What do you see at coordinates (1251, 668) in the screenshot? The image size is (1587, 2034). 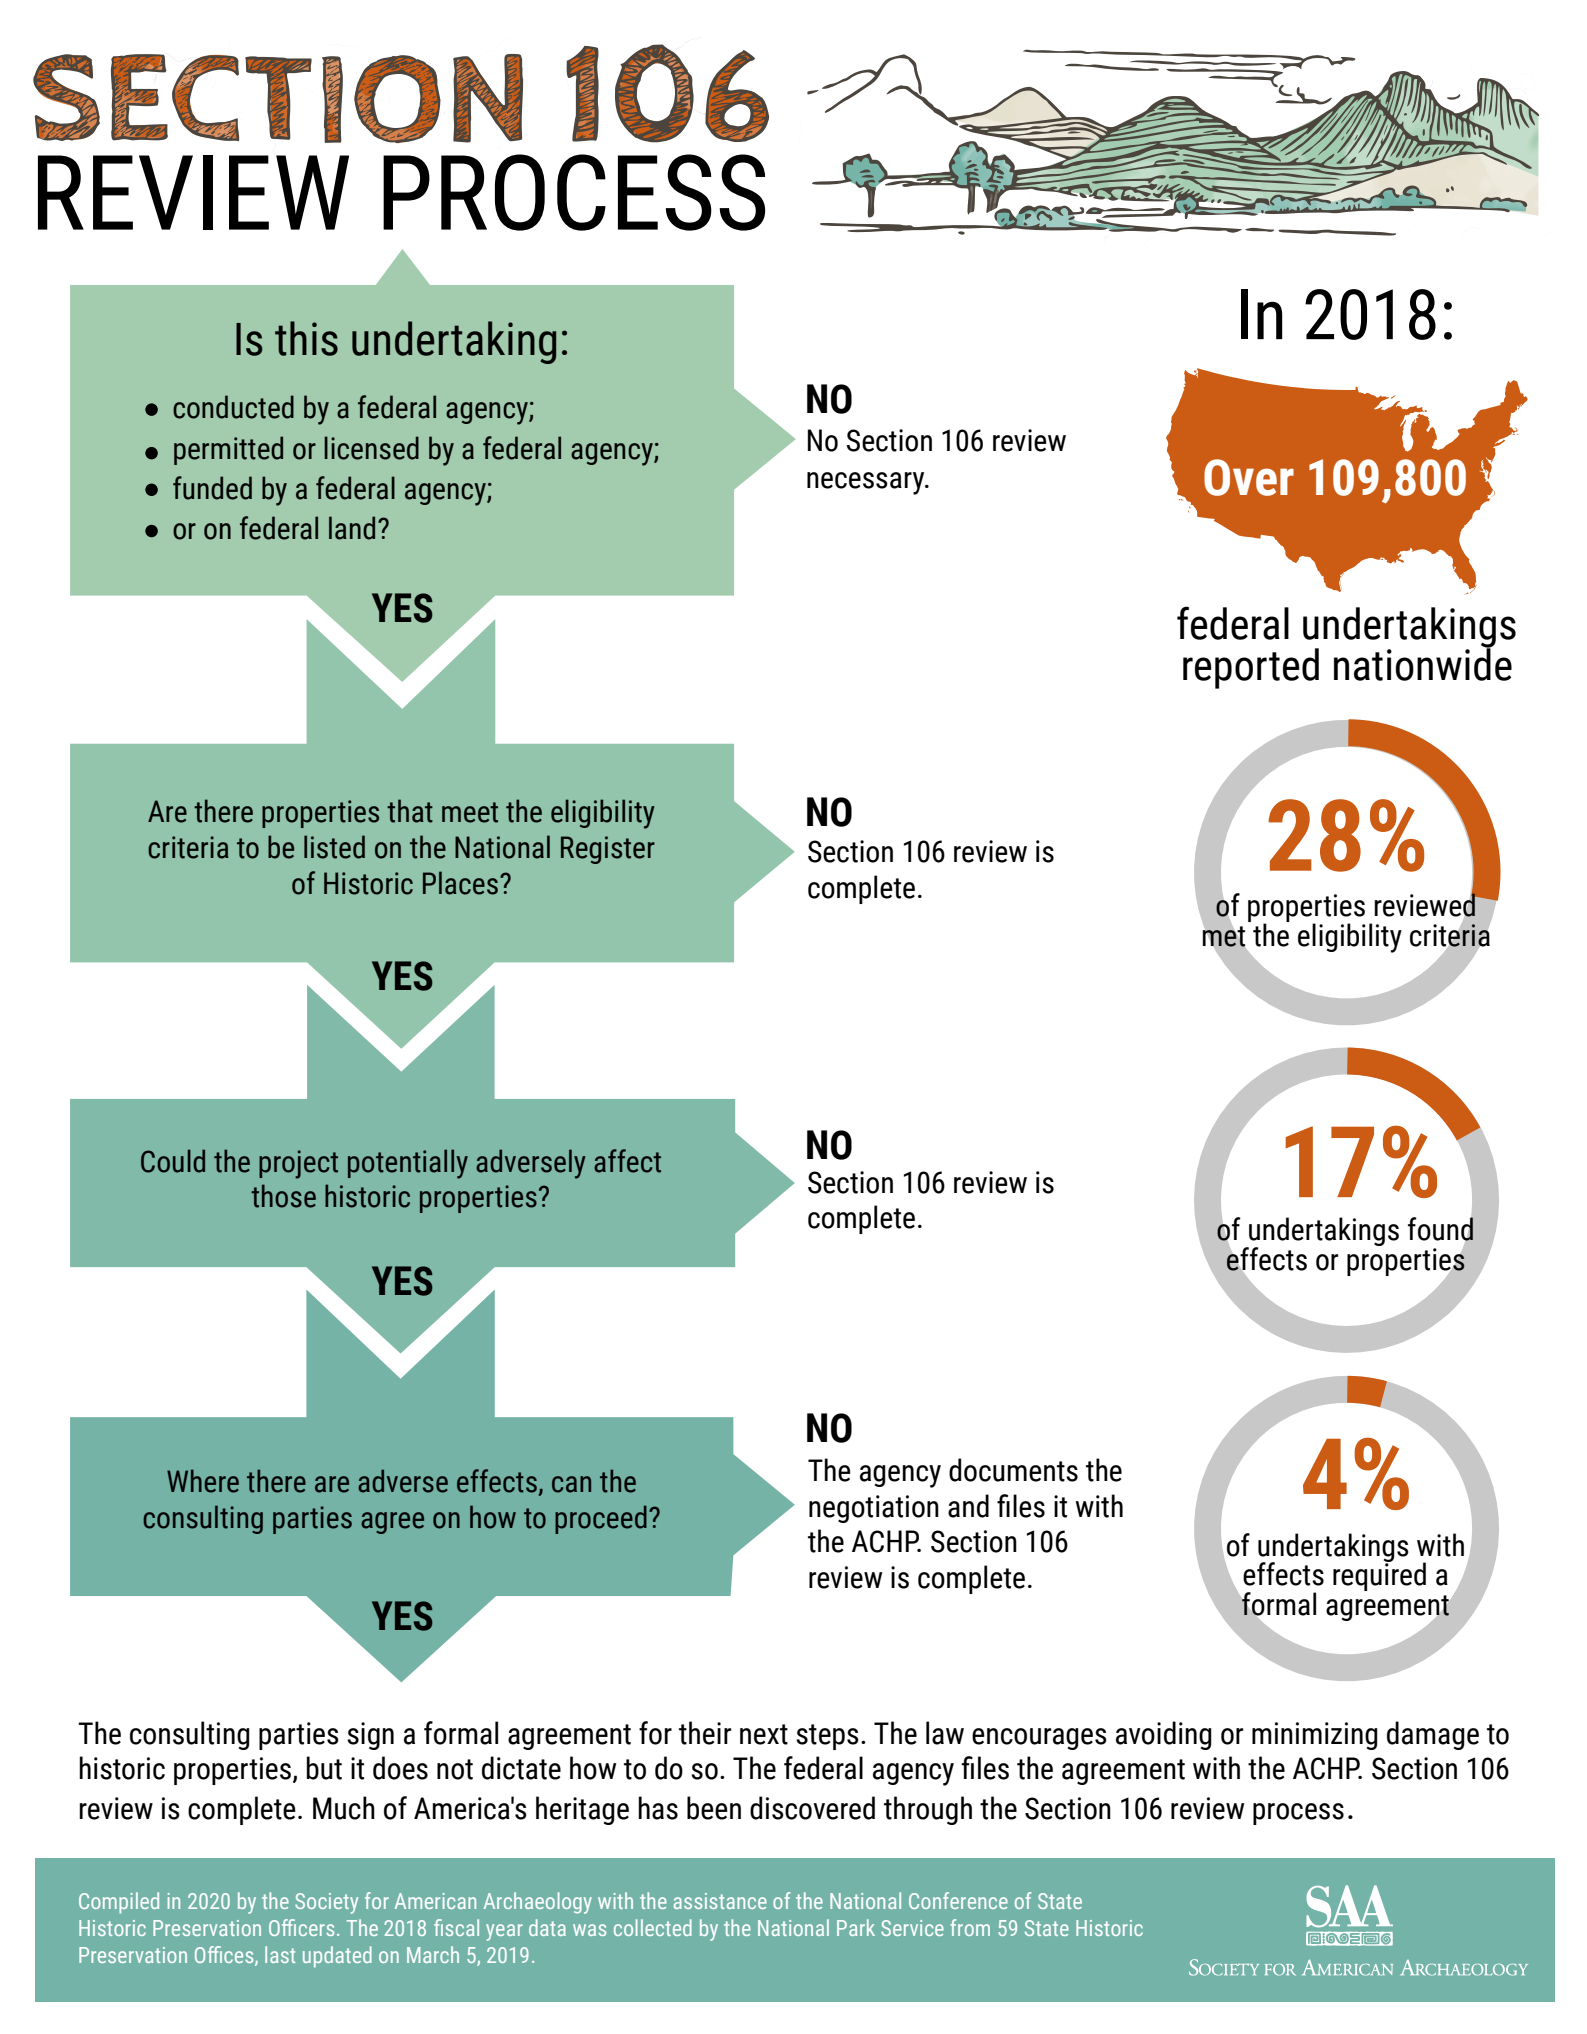 I see `reported` at bounding box center [1251, 668].
